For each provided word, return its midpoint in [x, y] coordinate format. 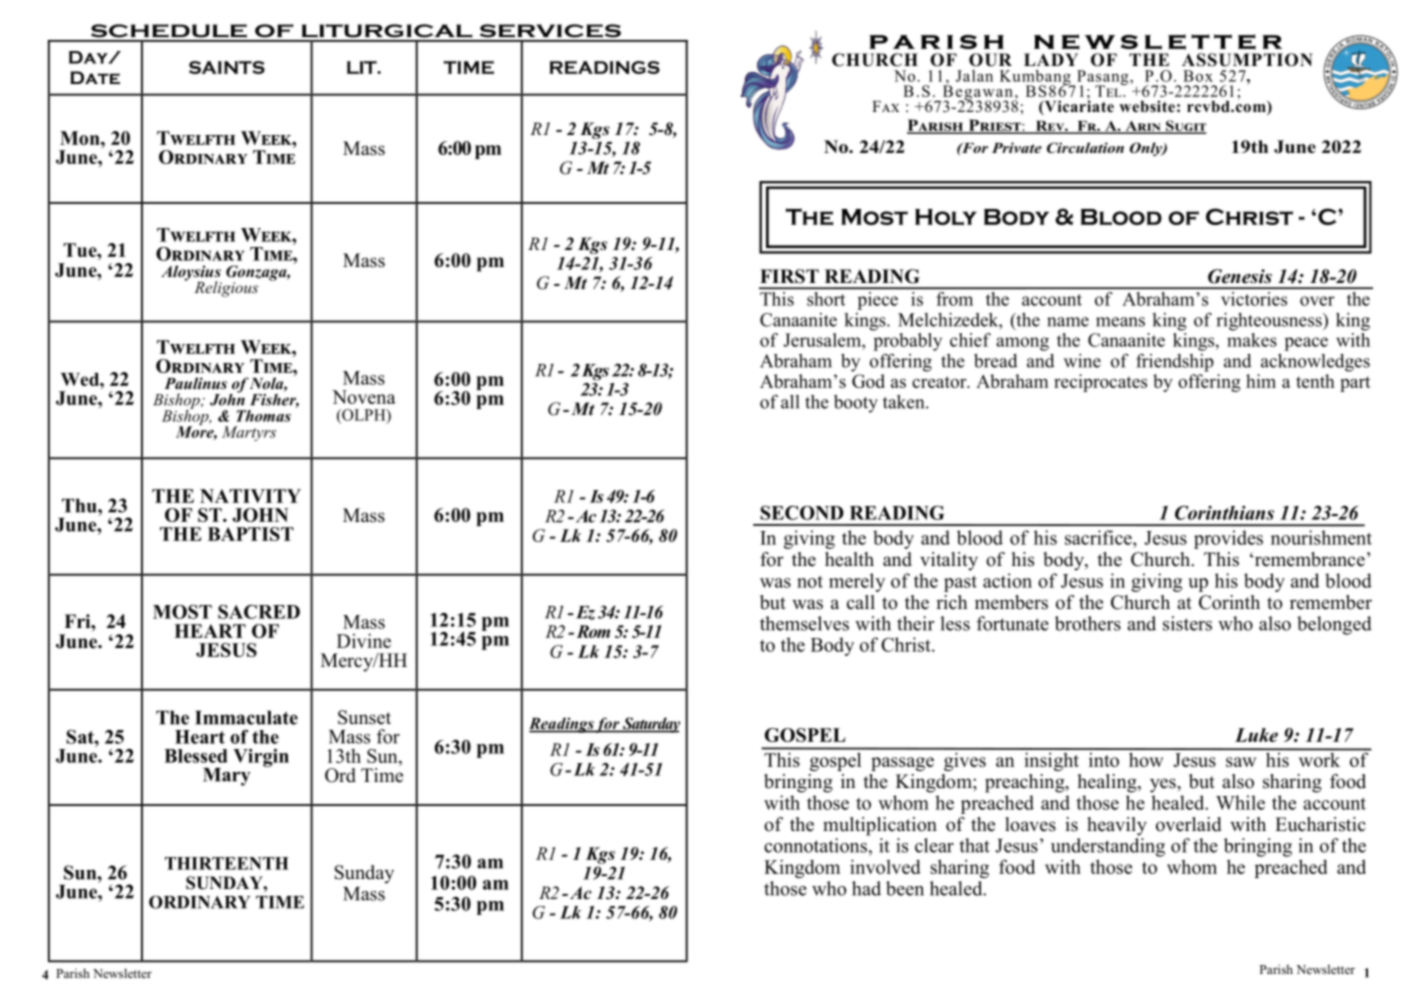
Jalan [974, 76]
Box [1198, 76]
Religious [226, 289]
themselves [804, 623]
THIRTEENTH [227, 863]
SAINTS [227, 67]
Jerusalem [823, 340]
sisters [1187, 623]
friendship [1175, 362]
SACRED [259, 612]
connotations [815, 845]
